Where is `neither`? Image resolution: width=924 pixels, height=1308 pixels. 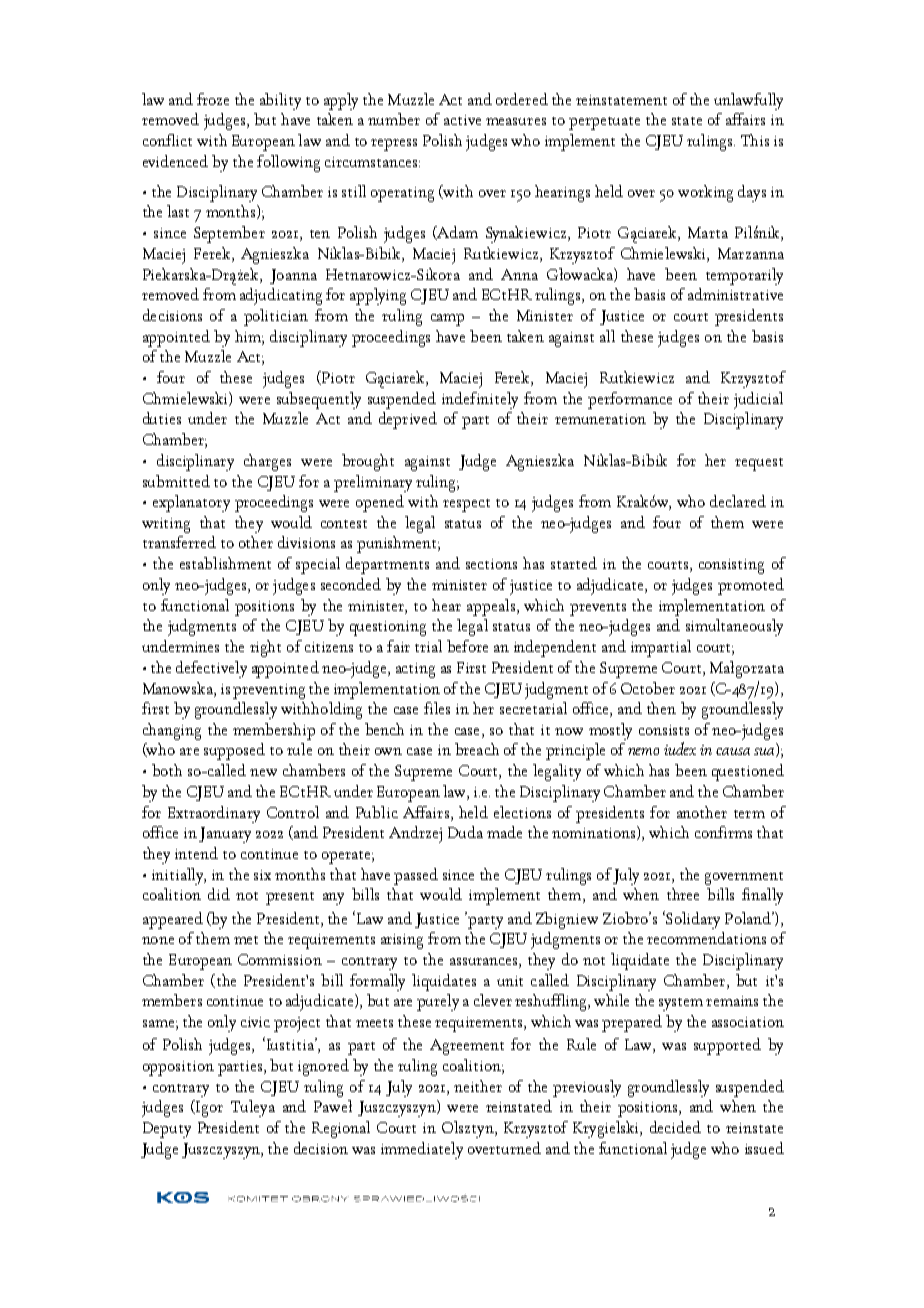 neither is located at coordinates (478, 1086).
